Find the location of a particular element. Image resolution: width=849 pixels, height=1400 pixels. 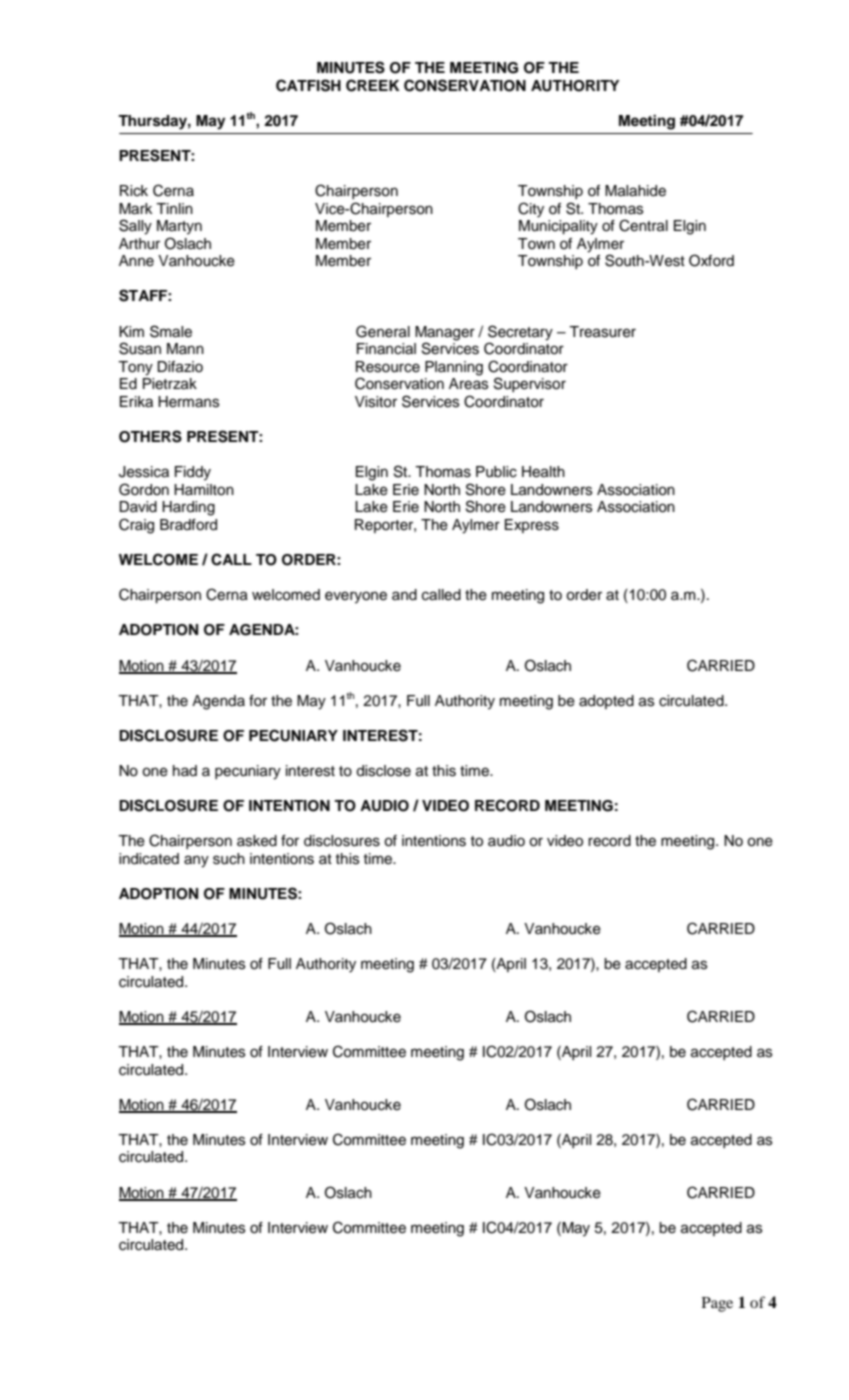

adopted is located at coordinates (606, 702).
